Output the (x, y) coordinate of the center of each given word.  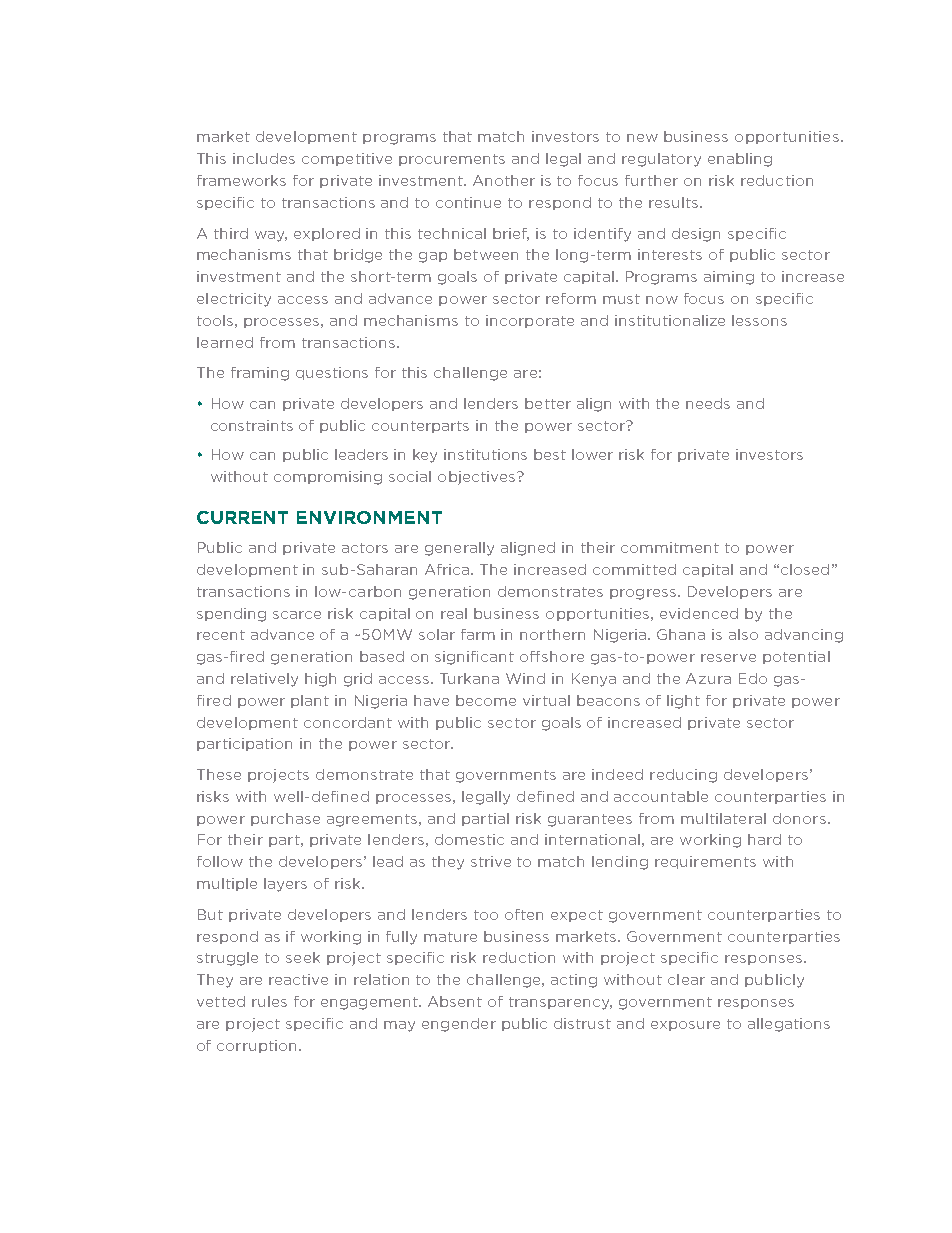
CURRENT (242, 517)
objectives (478, 478)
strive (491, 861)
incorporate (530, 321)
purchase (285, 819)
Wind (525, 678)
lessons (759, 320)
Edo (753, 678)
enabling (740, 160)
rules (269, 1001)
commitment (670, 547)
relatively (264, 680)
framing (260, 374)
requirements (705, 862)
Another (504, 180)
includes (264, 158)
